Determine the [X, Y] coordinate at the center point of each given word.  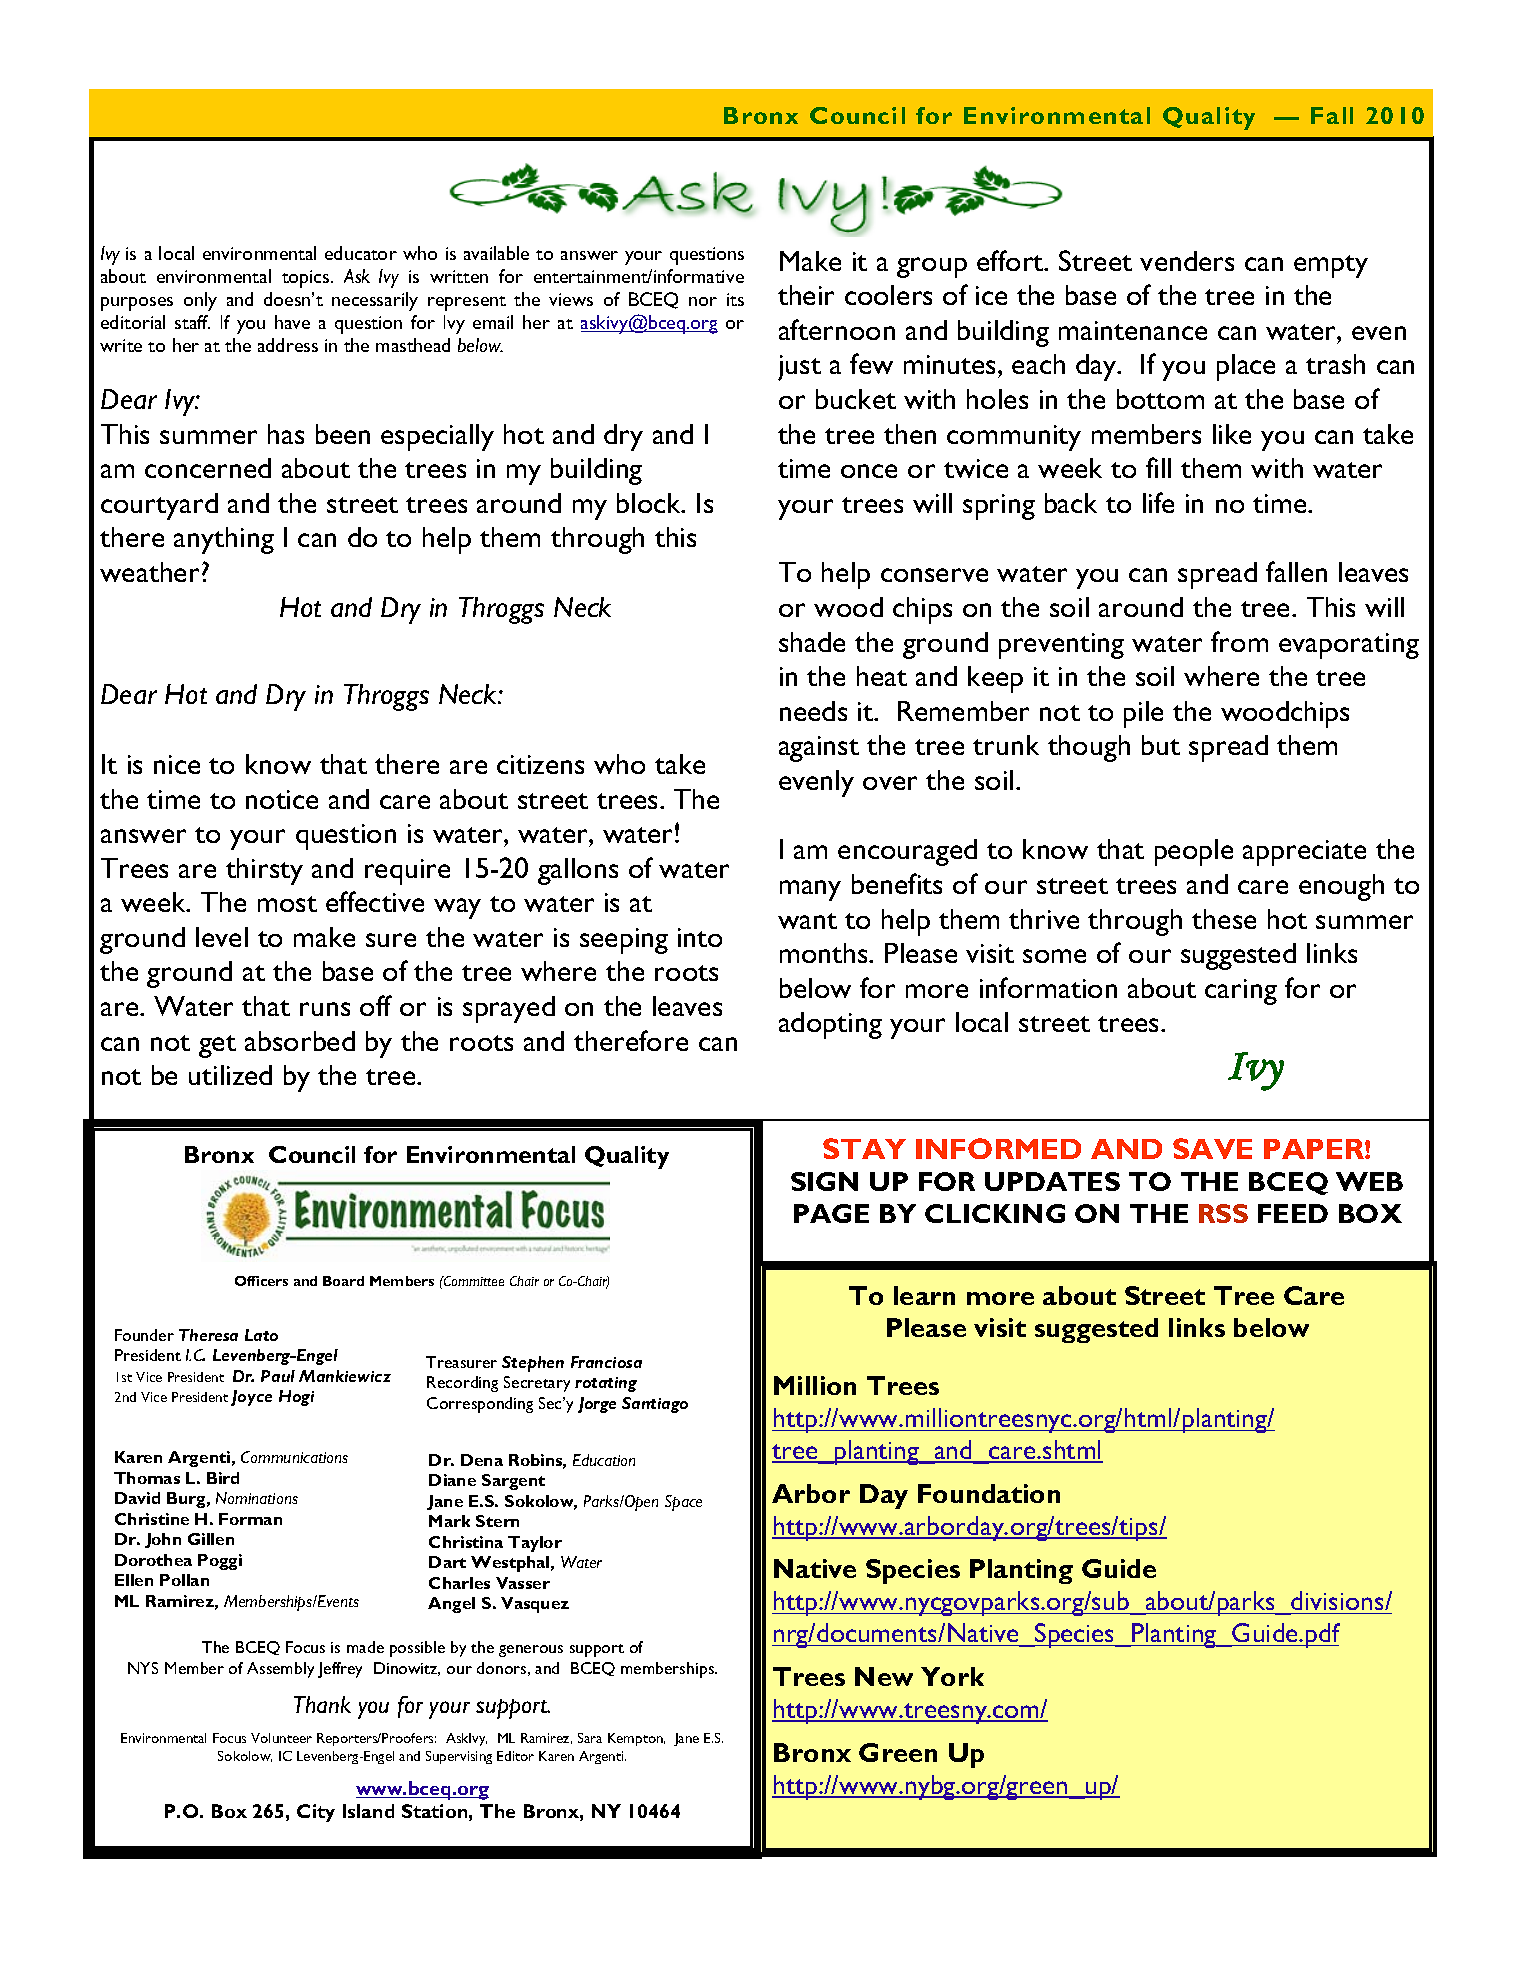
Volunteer [281, 1738]
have [292, 322]
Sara [590, 1738]
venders [1187, 261]
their [806, 295]
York [952, 1676]
